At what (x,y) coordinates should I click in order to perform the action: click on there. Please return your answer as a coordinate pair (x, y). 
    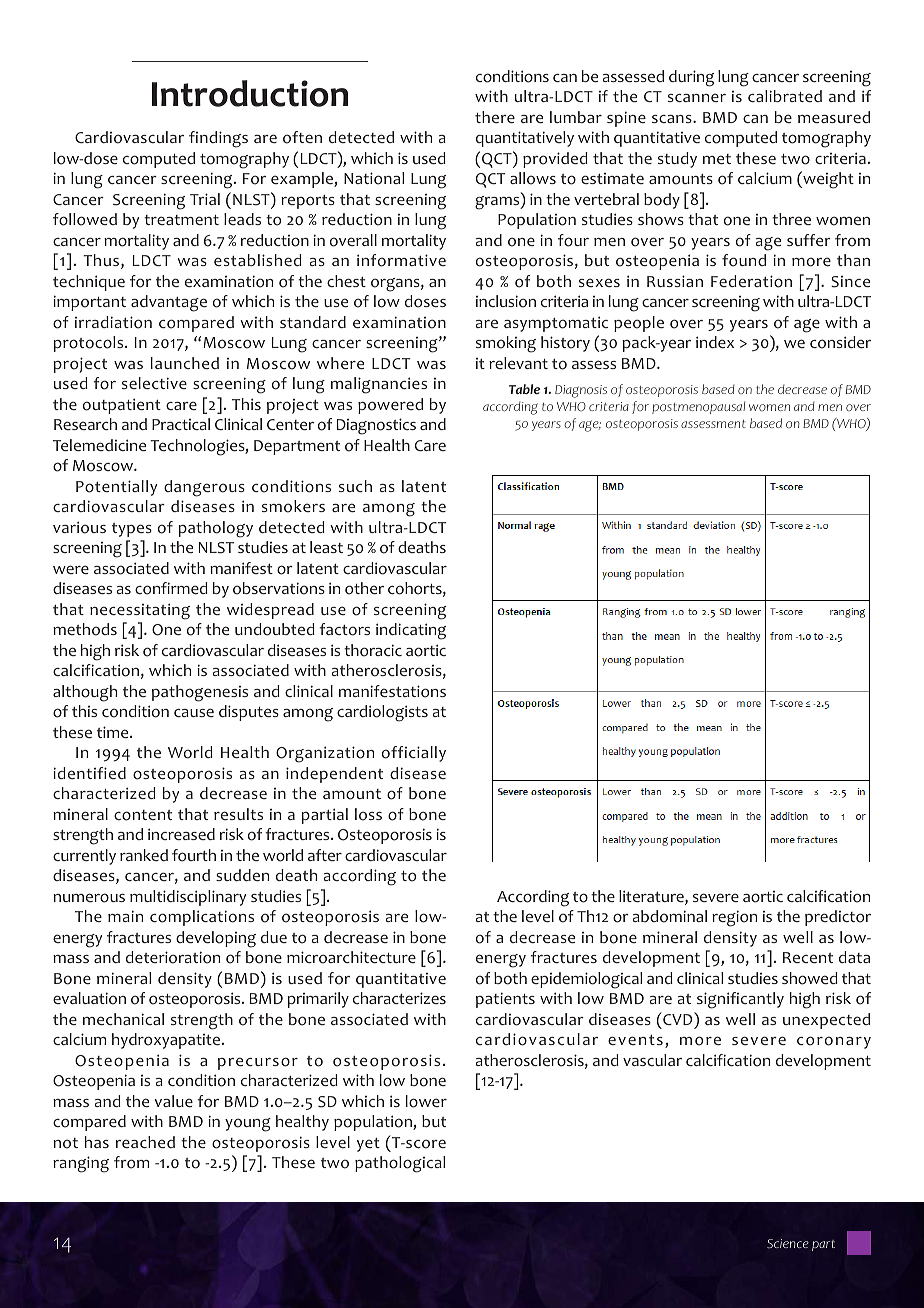
    Looking at the image, I should click on (495, 117).
